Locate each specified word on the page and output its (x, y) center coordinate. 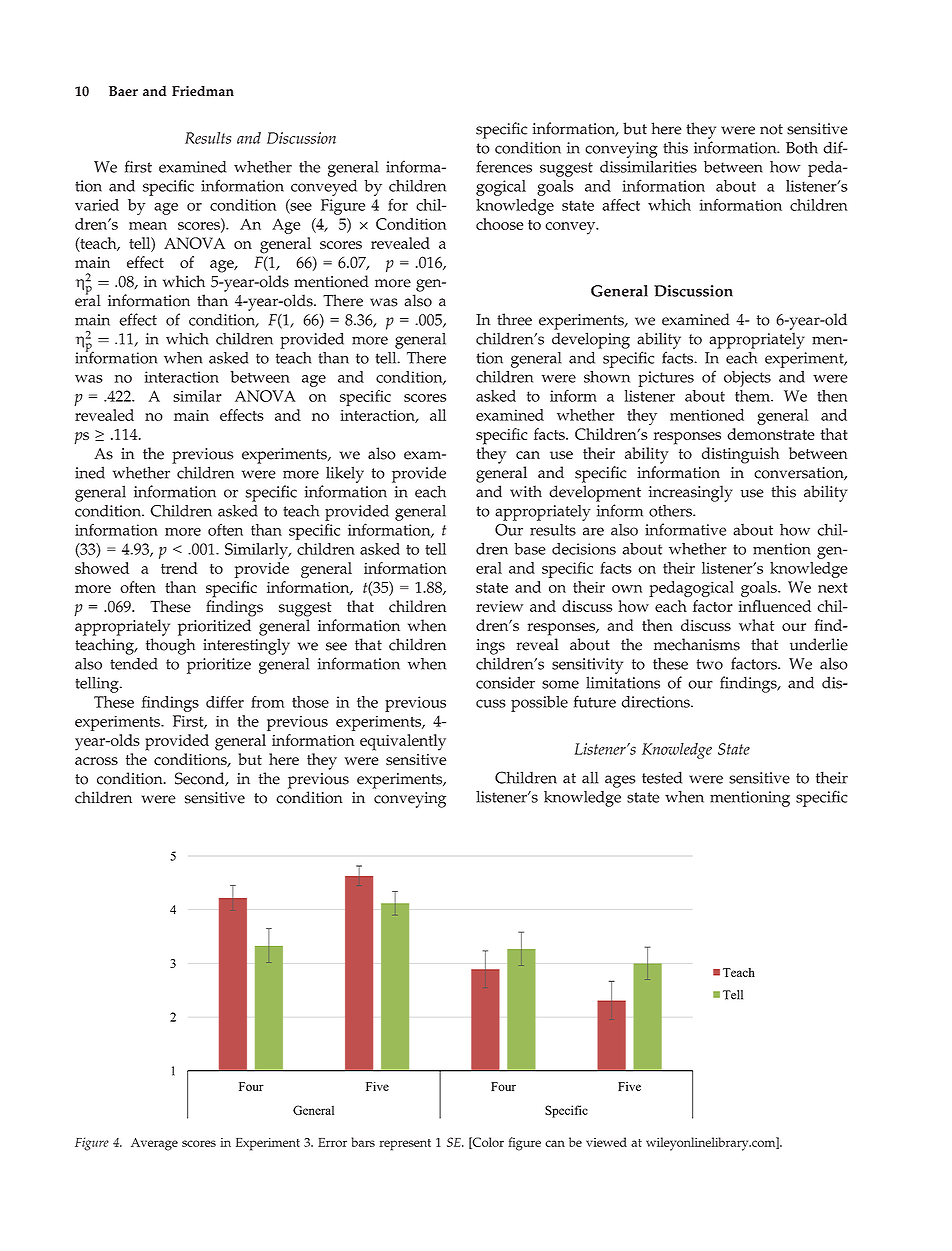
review (499, 606)
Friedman (203, 91)
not (771, 129)
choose (499, 224)
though (170, 646)
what (756, 625)
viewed (606, 1142)
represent (405, 1145)
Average (154, 1144)
